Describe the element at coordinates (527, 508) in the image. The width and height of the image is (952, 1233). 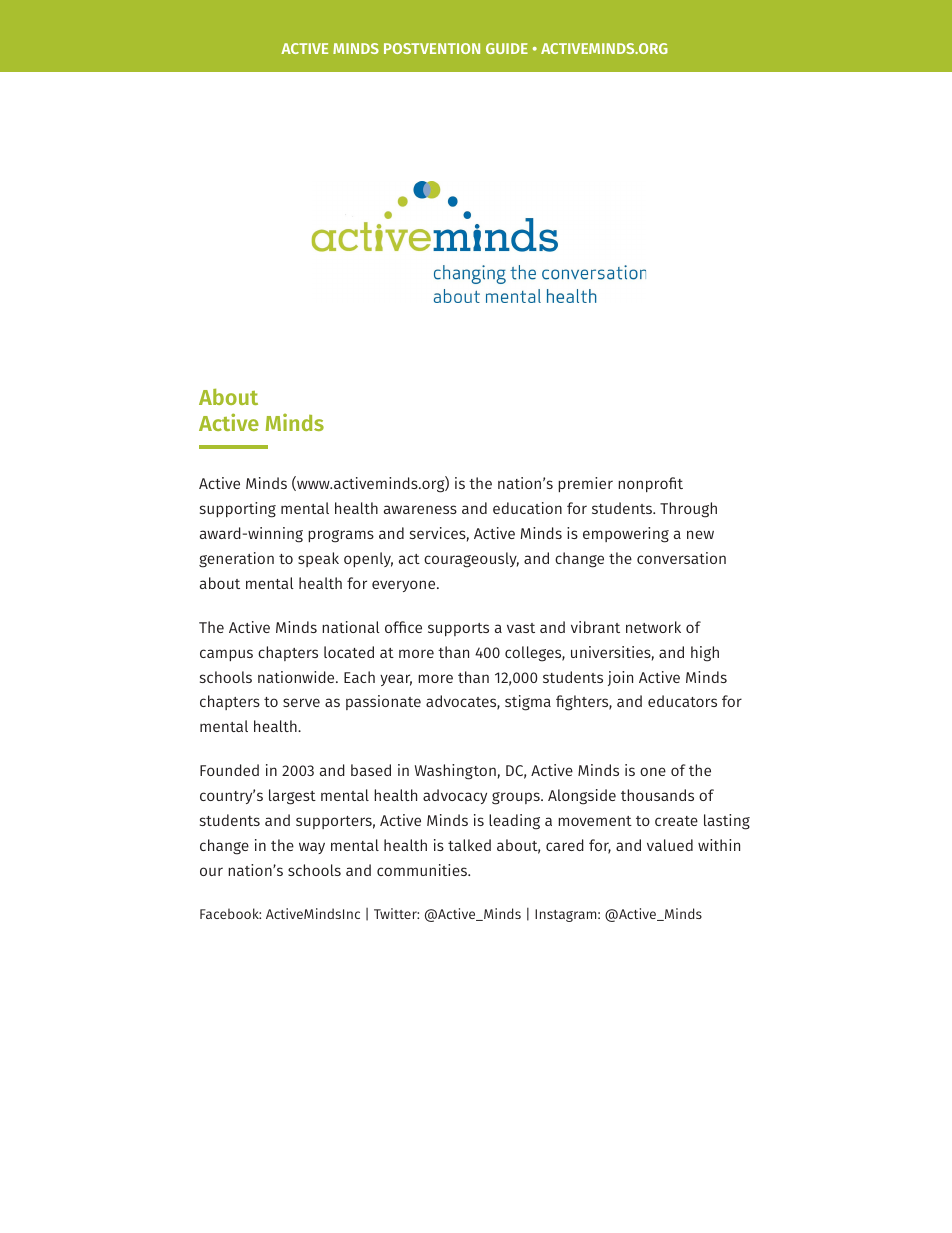
I see `education` at that location.
